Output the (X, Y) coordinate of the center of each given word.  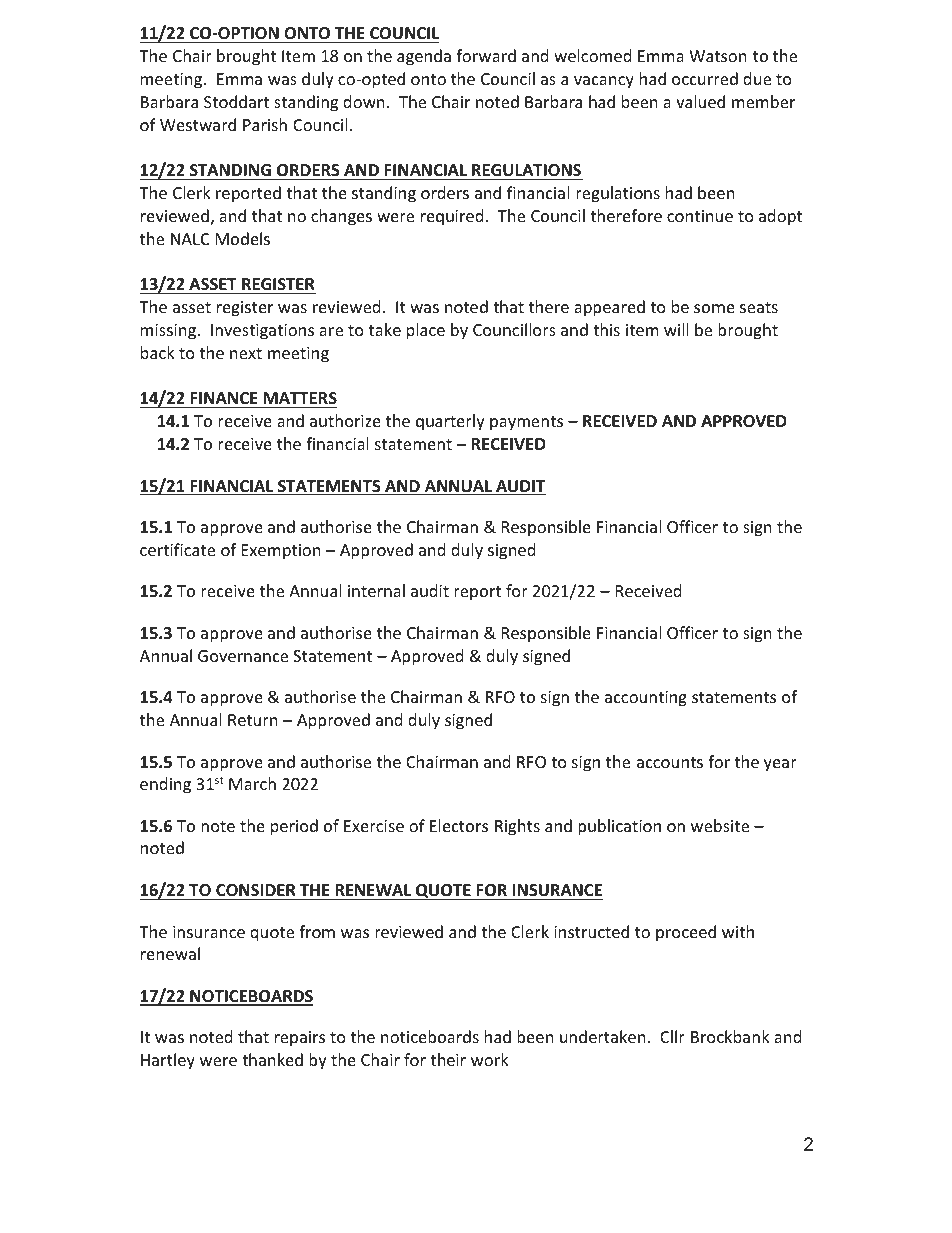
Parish (265, 124)
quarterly (450, 422)
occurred (705, 78)
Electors (459, 825)
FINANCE (224, 400)
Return (253, 720)
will (676, 329)
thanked (272, 1059)
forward (486, 55)
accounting (646, 699)
